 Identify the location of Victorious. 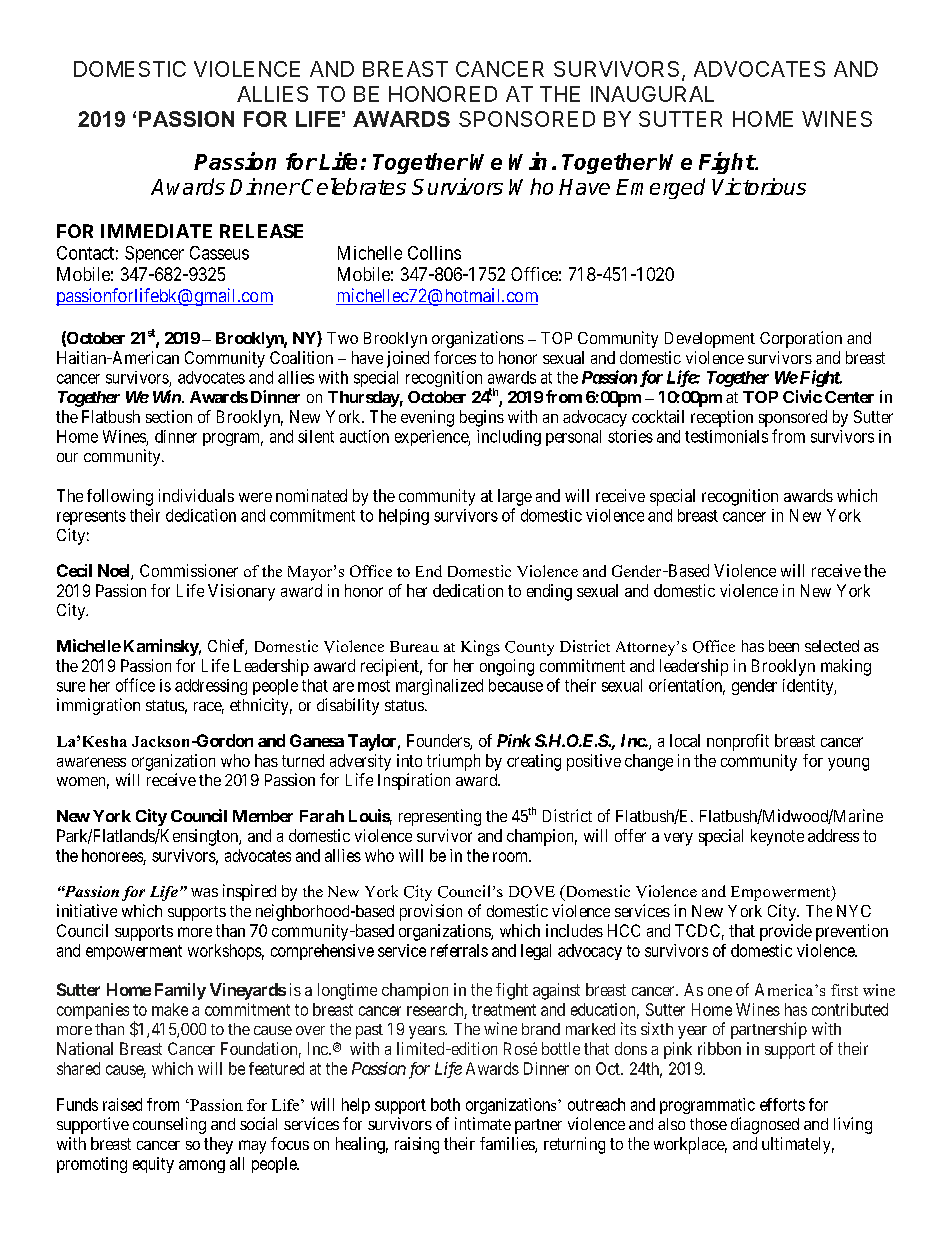
(759, 186).
